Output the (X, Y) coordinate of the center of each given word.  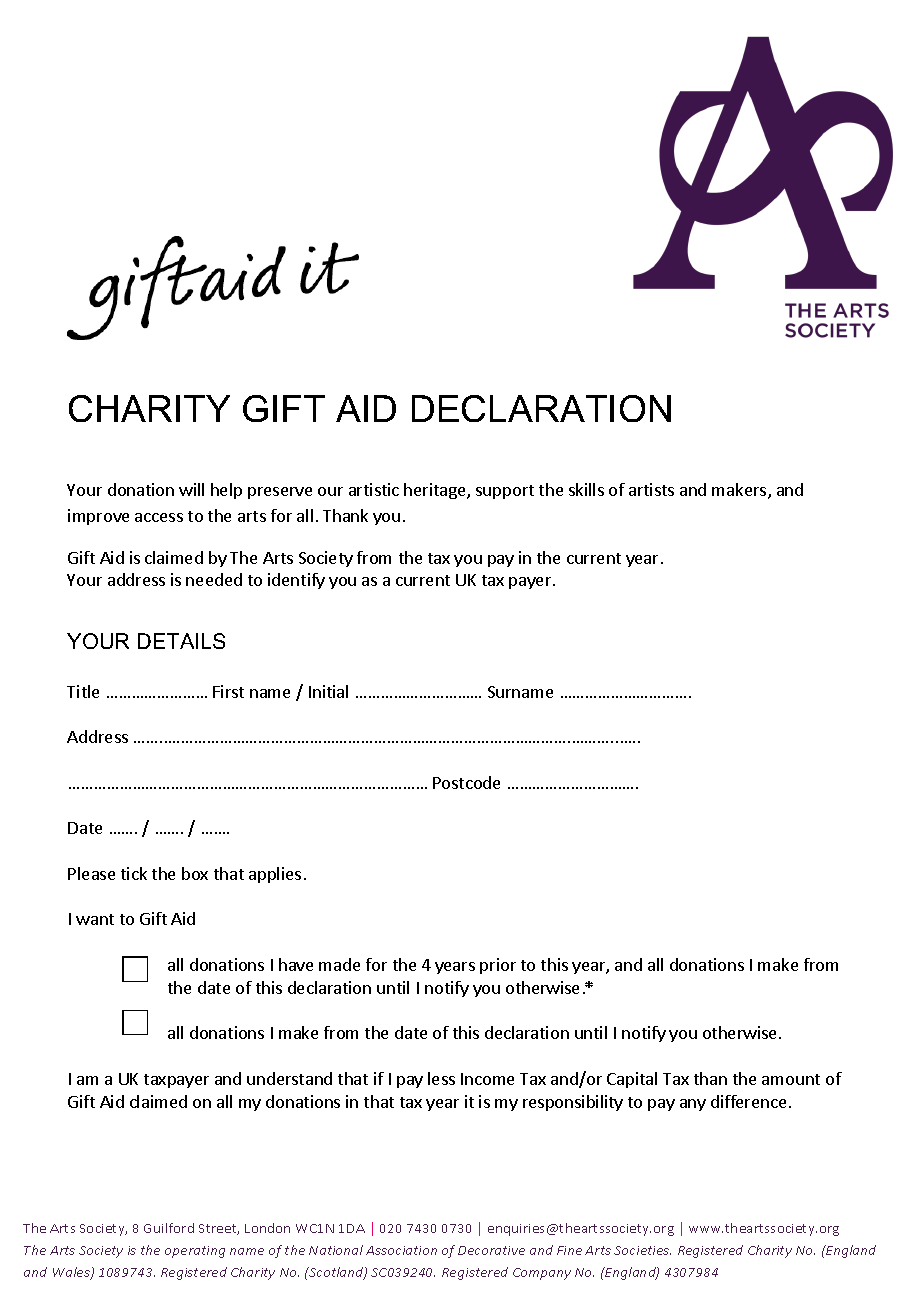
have (296, 964)
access (159, 517)
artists (651, 489)
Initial (328, 691)
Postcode (466, 782)
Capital (632, 1080)
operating (195, 1252)
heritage (436, 491)
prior (498, 966)
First (228, 691)
